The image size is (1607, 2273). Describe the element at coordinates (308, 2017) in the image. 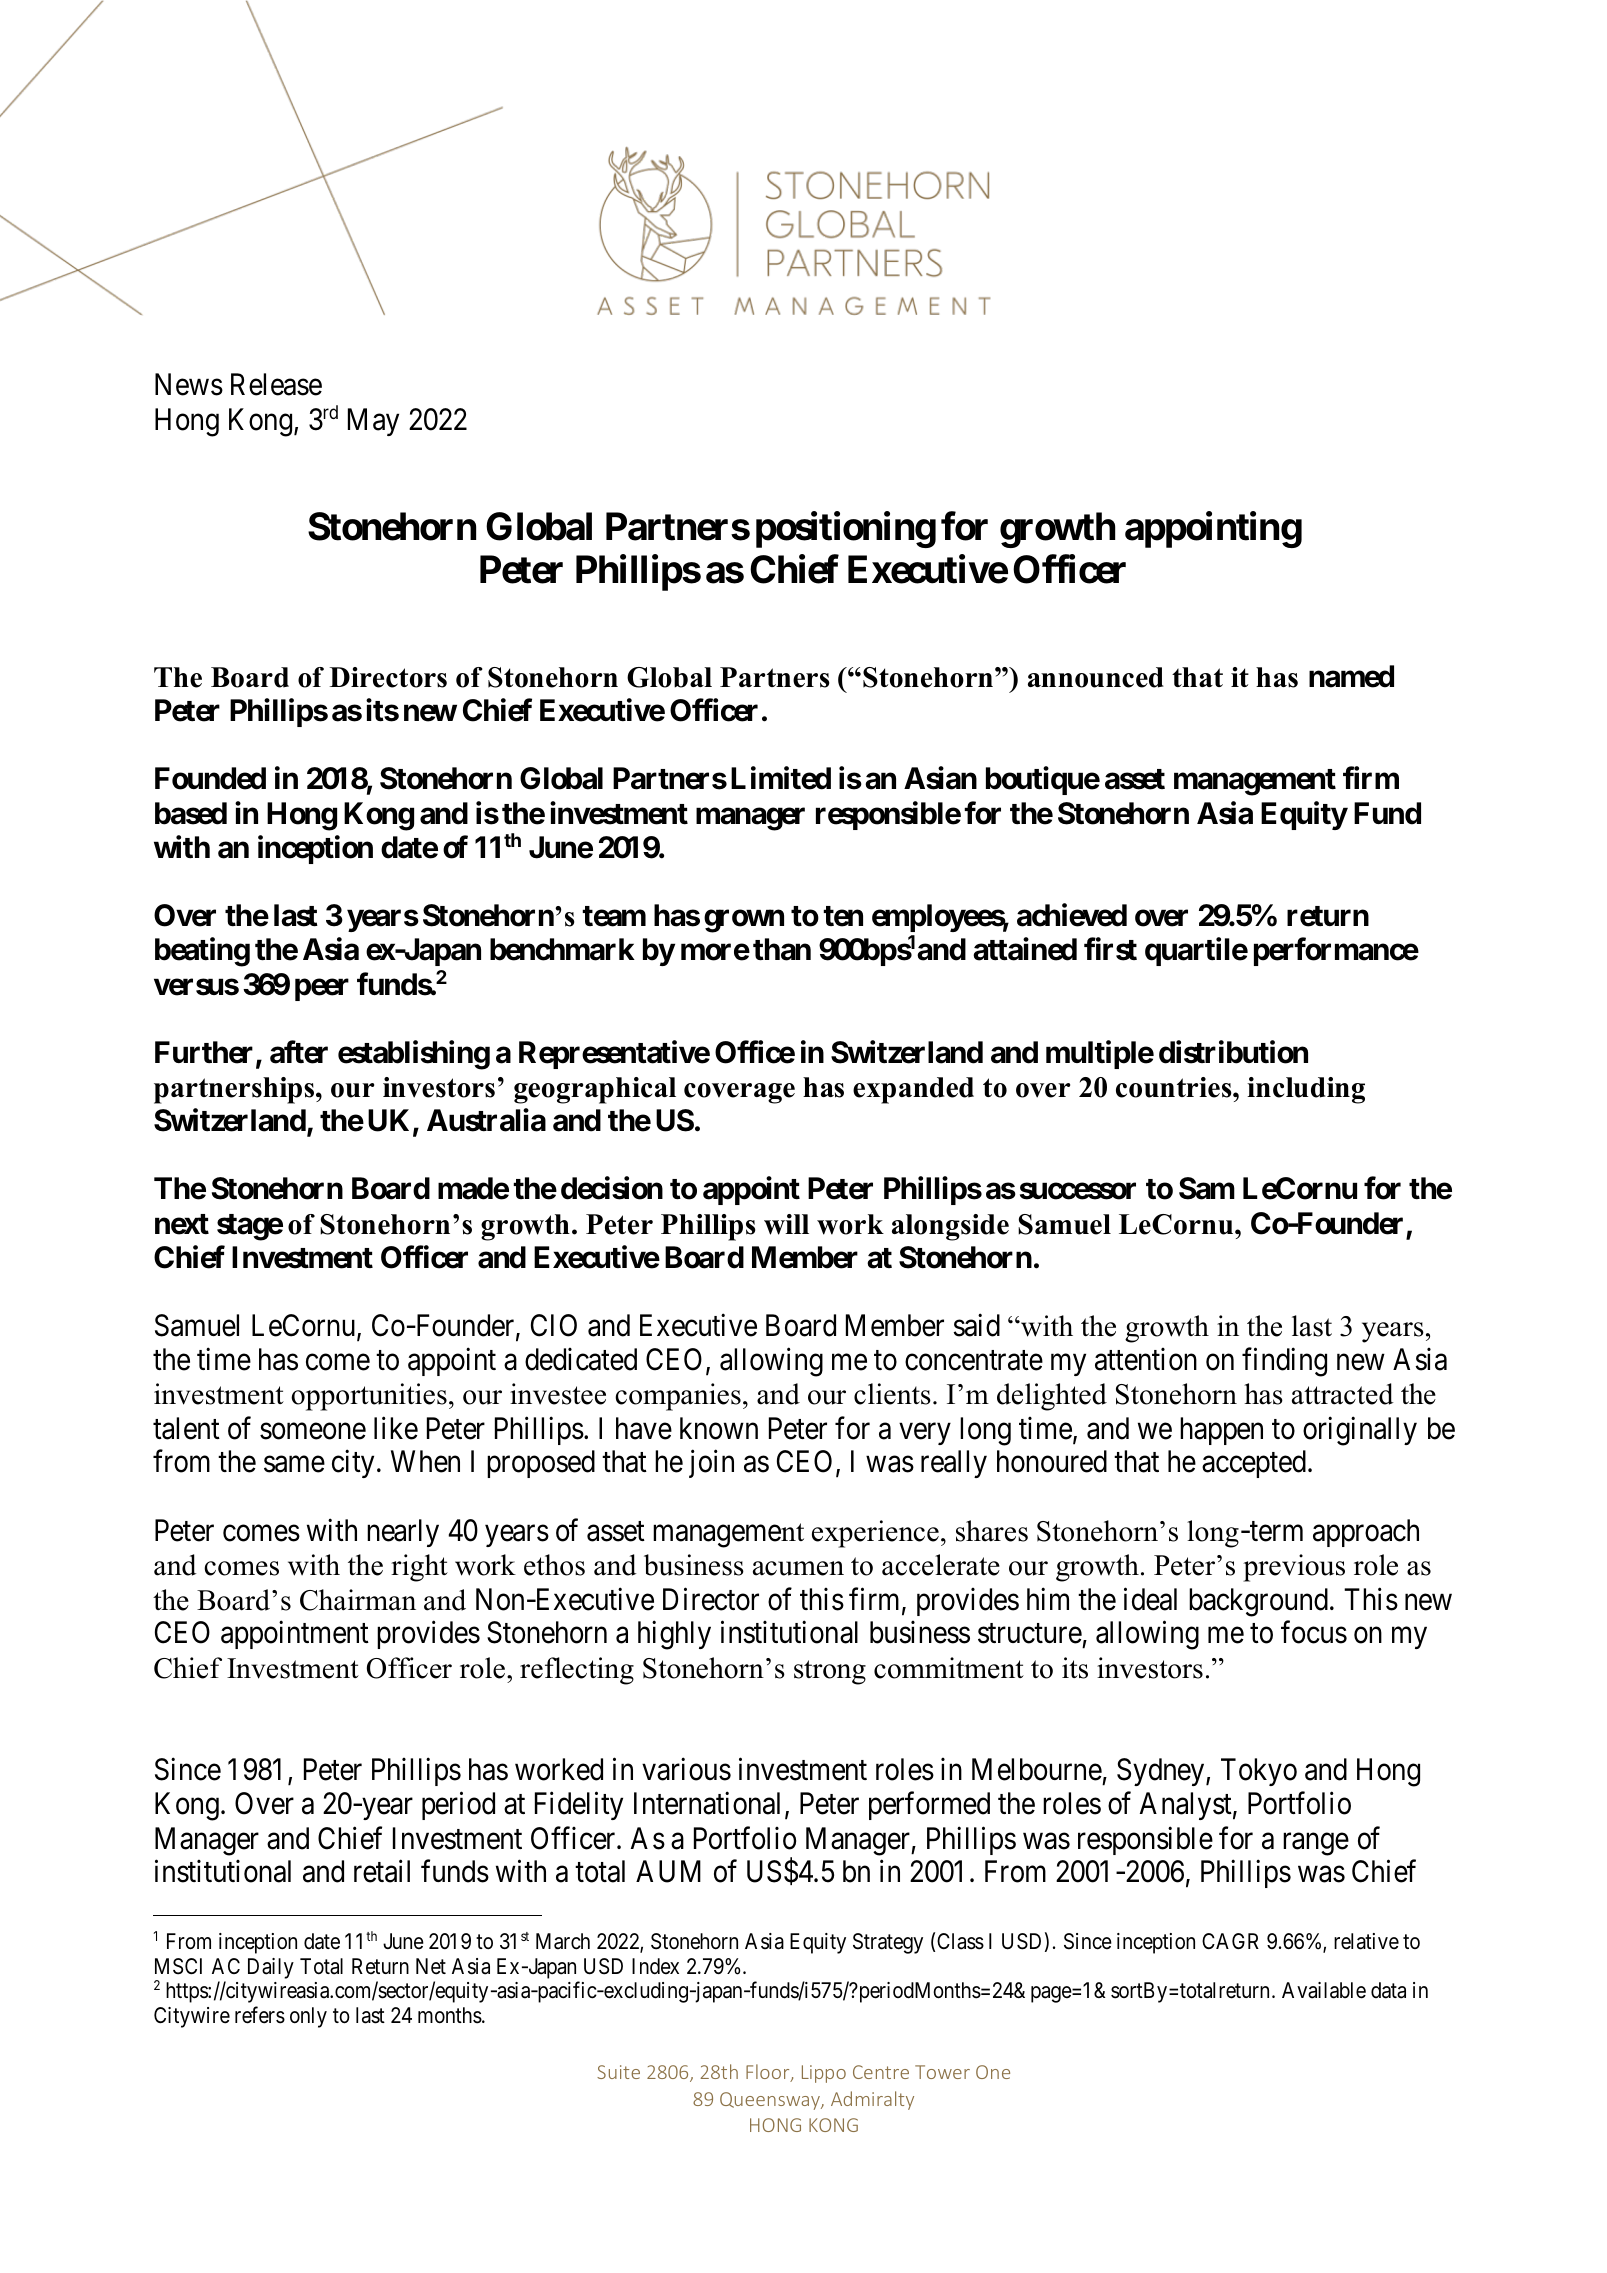

I see `only` at that location.
